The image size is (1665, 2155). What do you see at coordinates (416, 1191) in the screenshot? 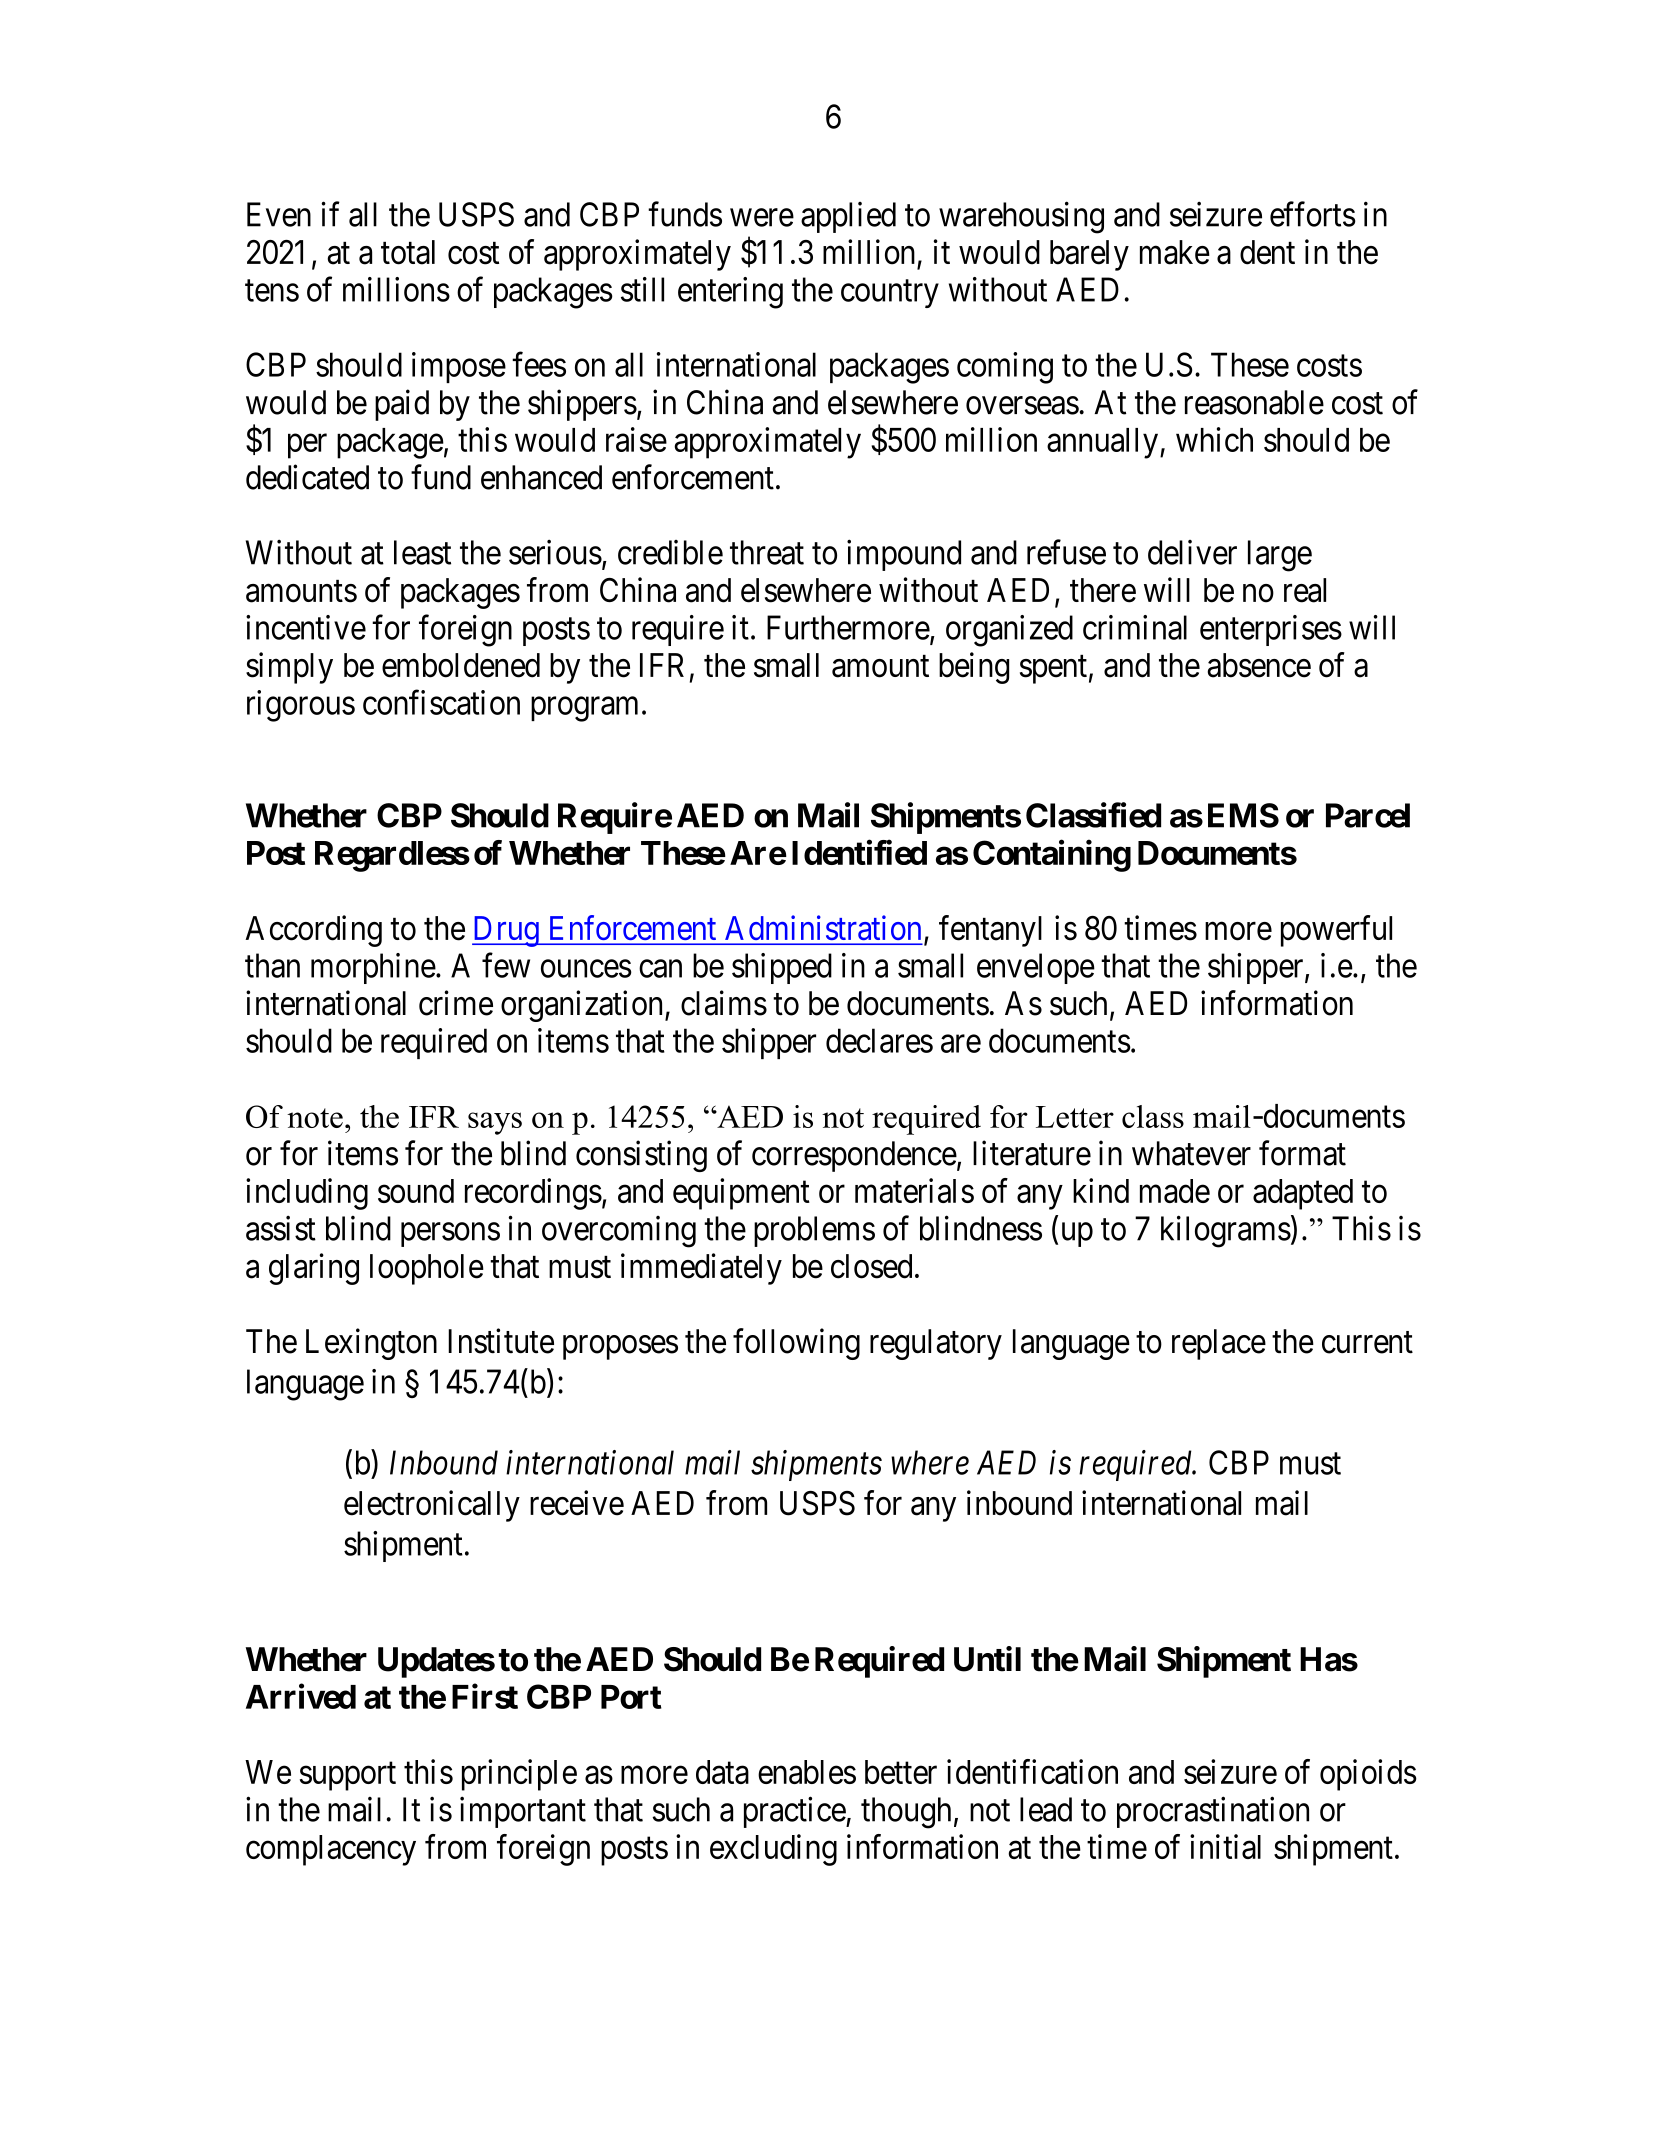
I see `sound` at bounding box center [416, 1191].
